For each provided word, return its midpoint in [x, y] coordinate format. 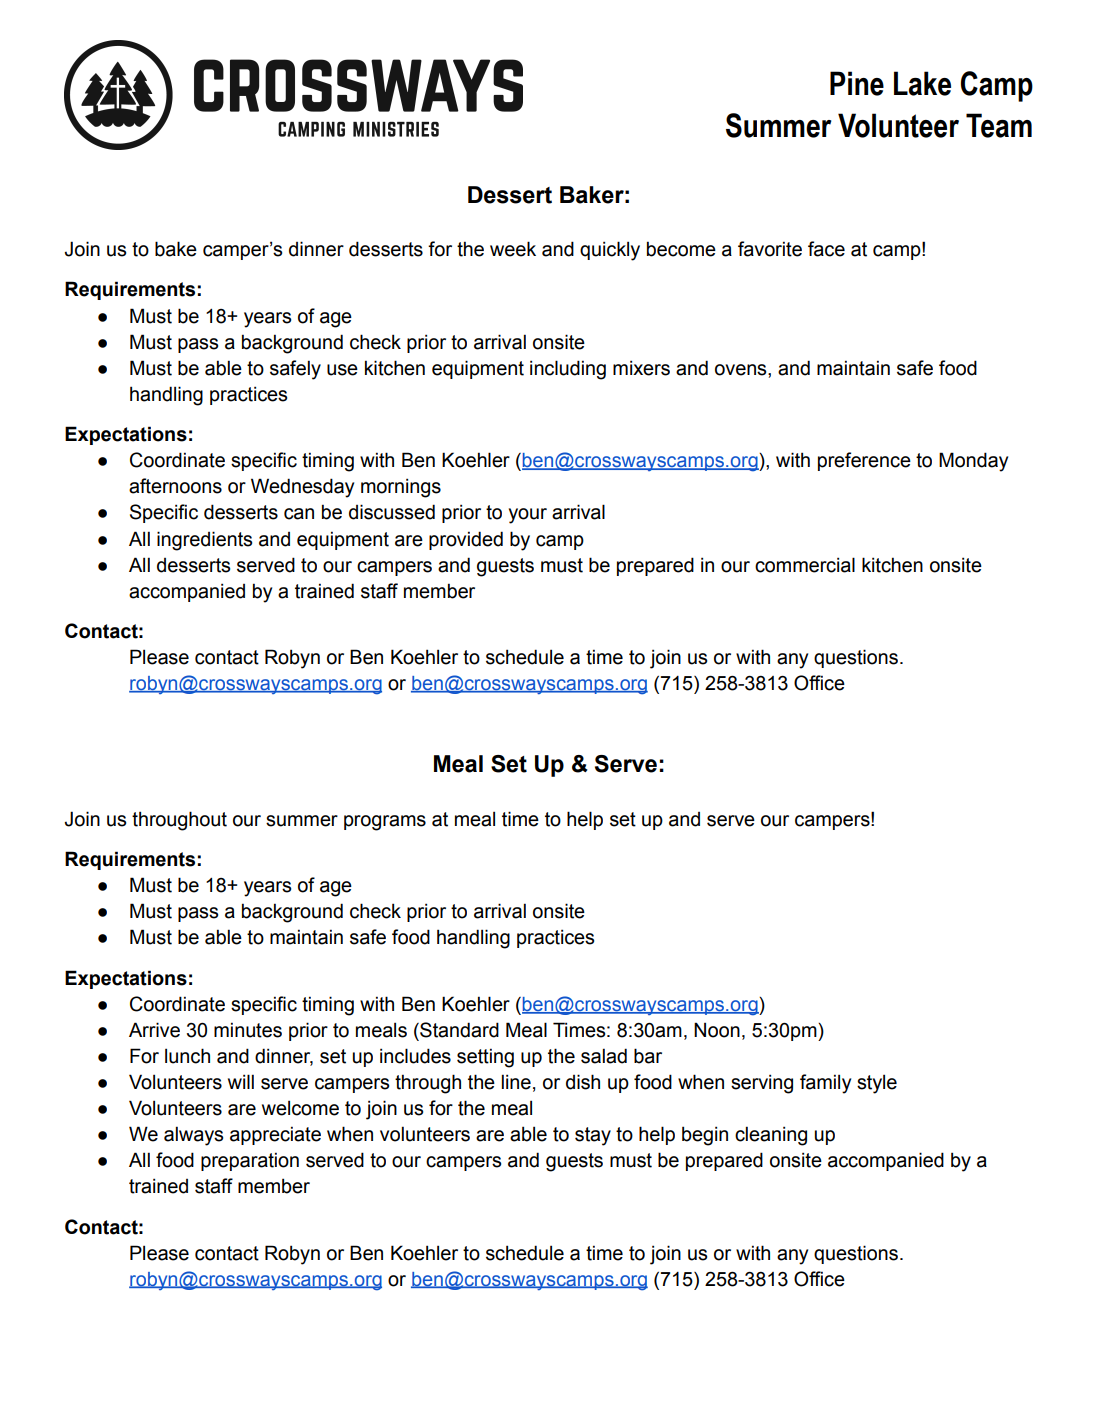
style [877, 1084]
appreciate [275, 1135]
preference [864, 461]
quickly [610, 251]
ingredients [204, 541]
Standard [458, 1030]
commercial [805, 565]
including [568, 370]
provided [466, 540]
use [342, 370]
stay [593, 1136]
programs [385, 823]
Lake [922, 83]
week [513, 249]
